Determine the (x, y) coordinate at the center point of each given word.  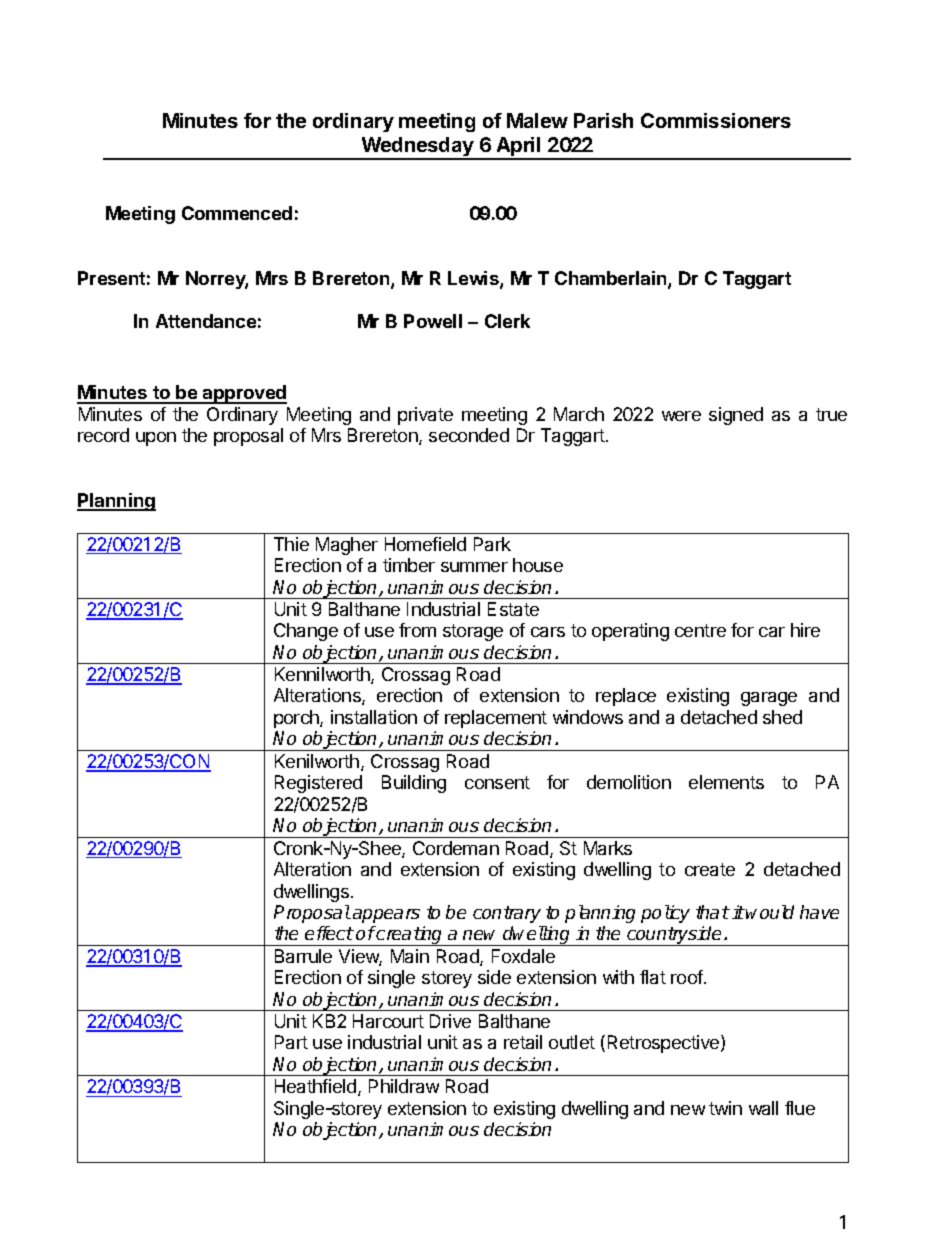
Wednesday (417, 148)
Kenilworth (317, 761)
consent (497, 782)
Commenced (237, 213)
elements (726, 782)
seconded (469, 435)
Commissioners (716, 120)
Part (291, 1042)
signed (736, 416)
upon (156, 439)
